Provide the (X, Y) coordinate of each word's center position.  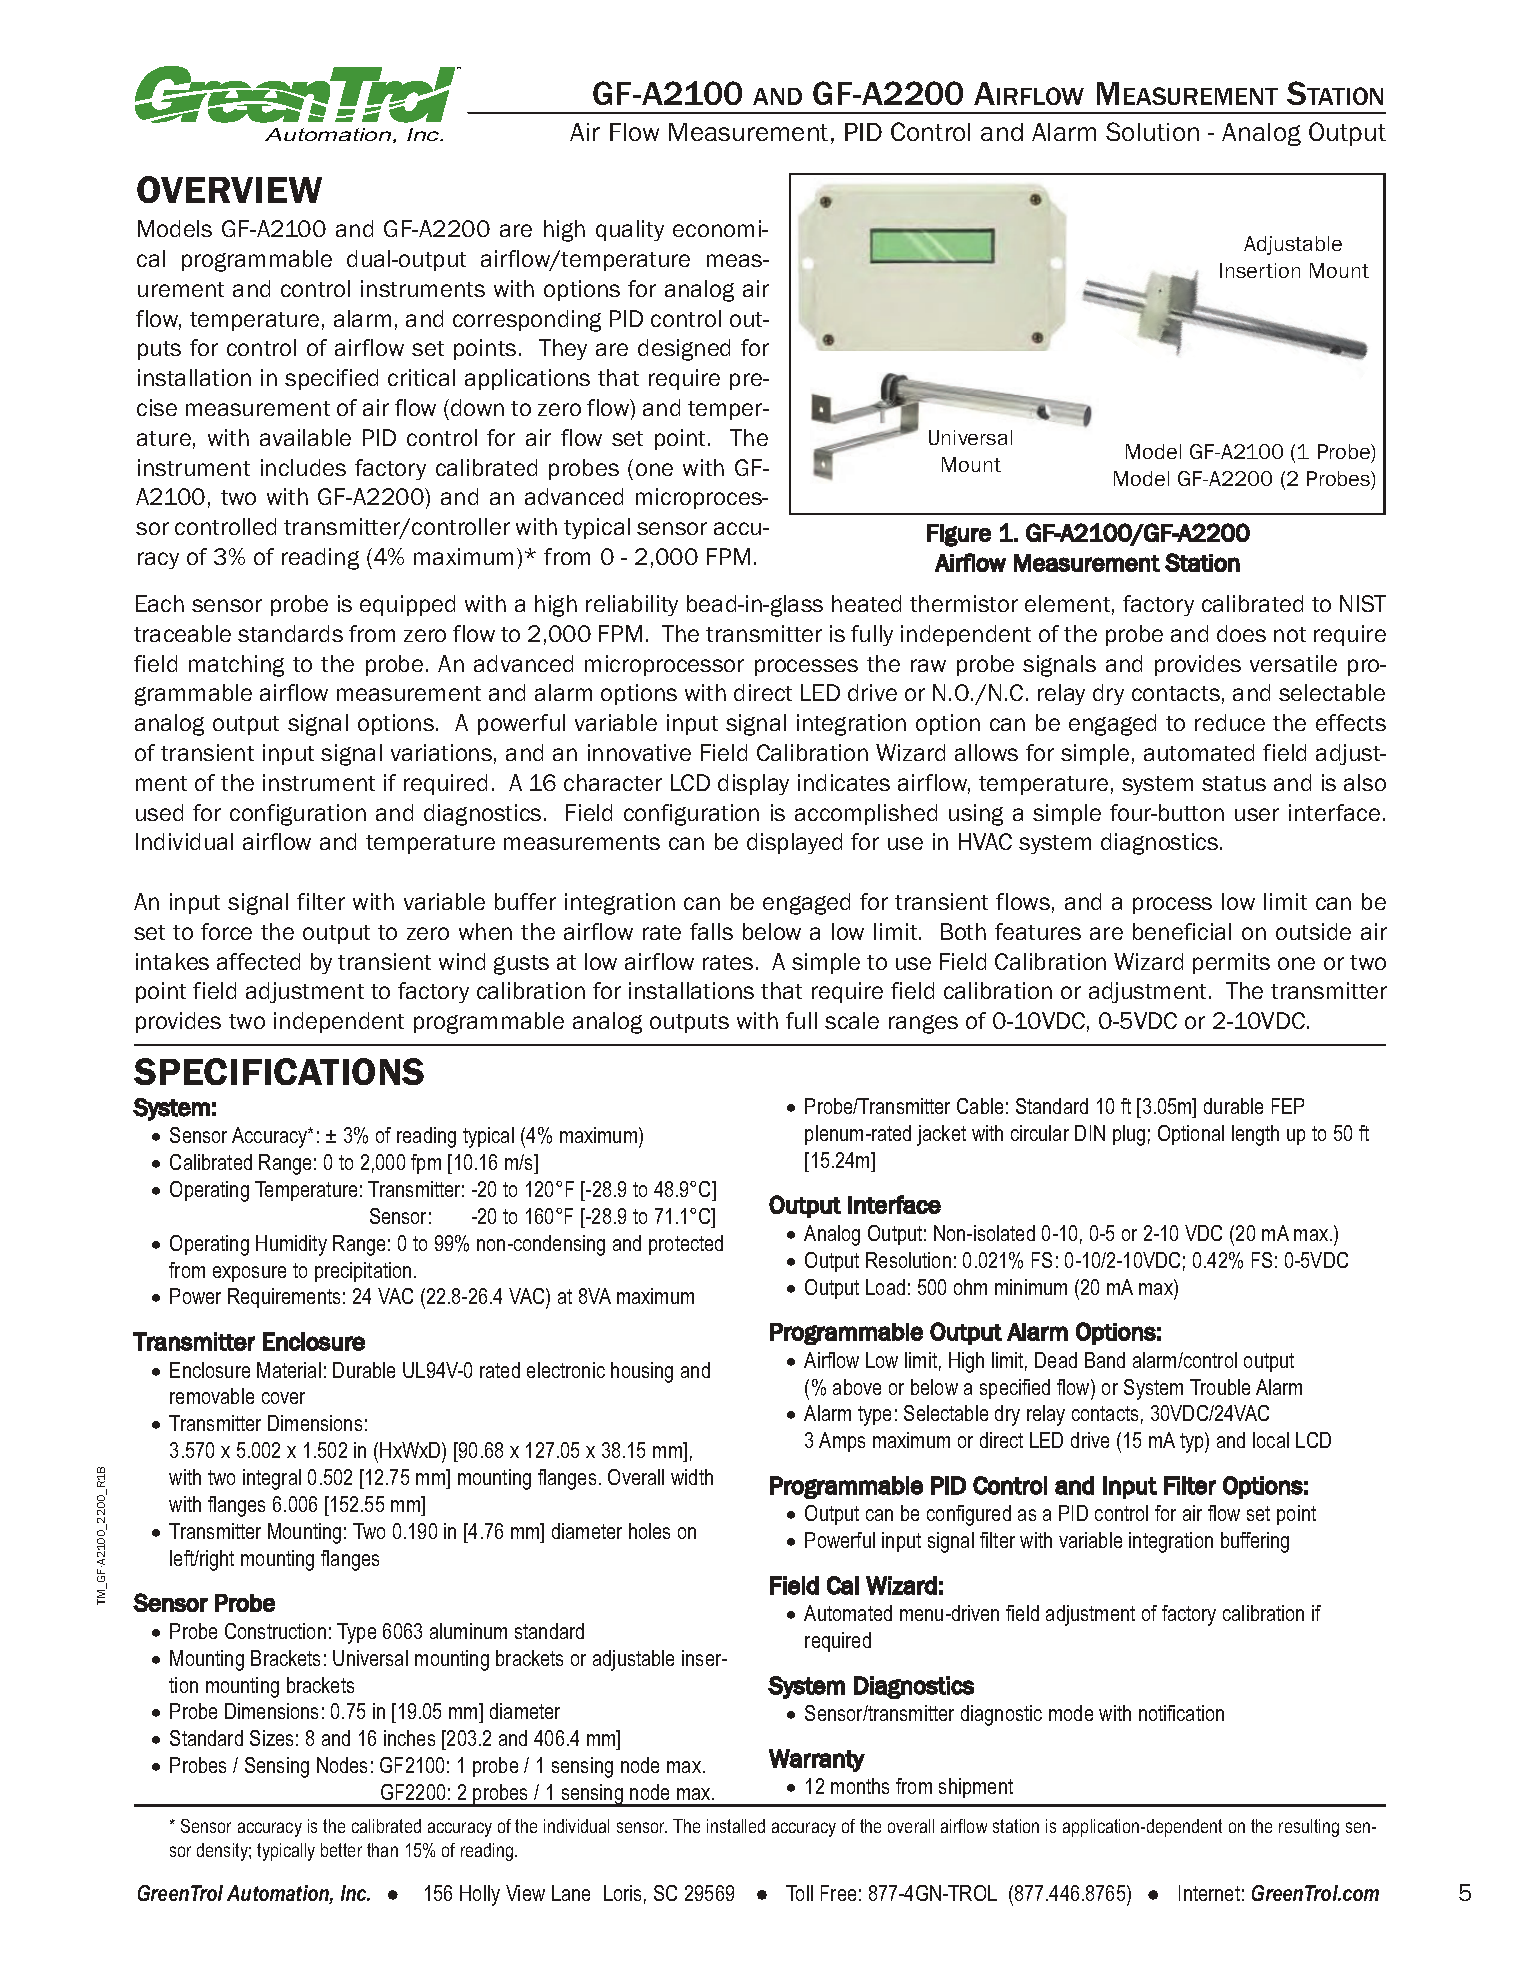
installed (736, 1826)
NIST (1363, 603)
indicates (844, 782)
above (857, 1387)
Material (289, 1370)
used (159, 812)
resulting (1309, 1828)
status (1234, 783)
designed (684, 350)
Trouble (1220, 1387)
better (341, 1850)
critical (421, 377)
